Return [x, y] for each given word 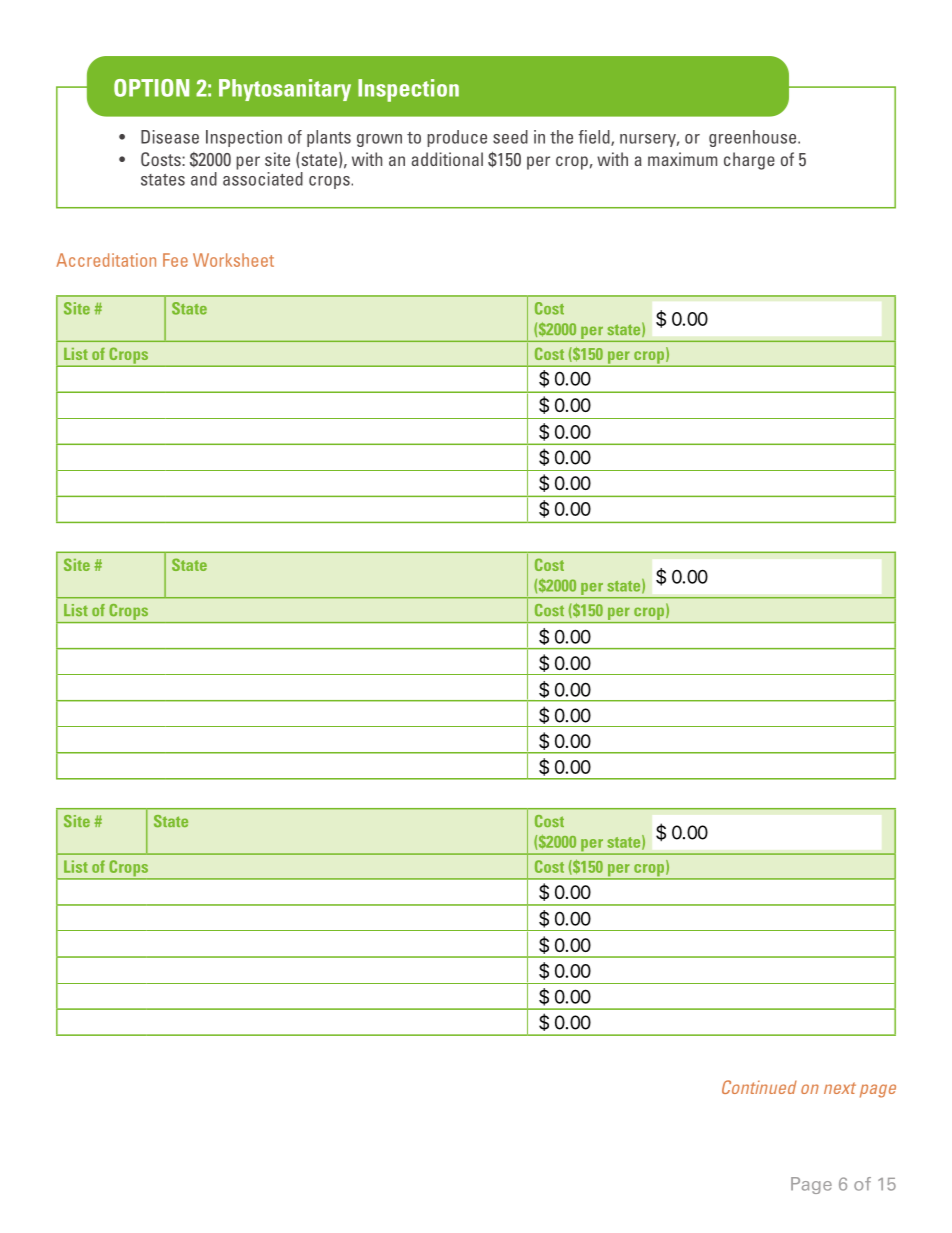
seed [510, 137]
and [204, 179]
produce [457, 138]
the [561, 137]
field [595, 138]
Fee [175, 260]
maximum [682, 159]
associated [263, 179]
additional [447, 159]
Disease [170, 137]
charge [749, 161]
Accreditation [106, 260]
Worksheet [233, 260]
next [840, 1088]
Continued [759, 1087]
